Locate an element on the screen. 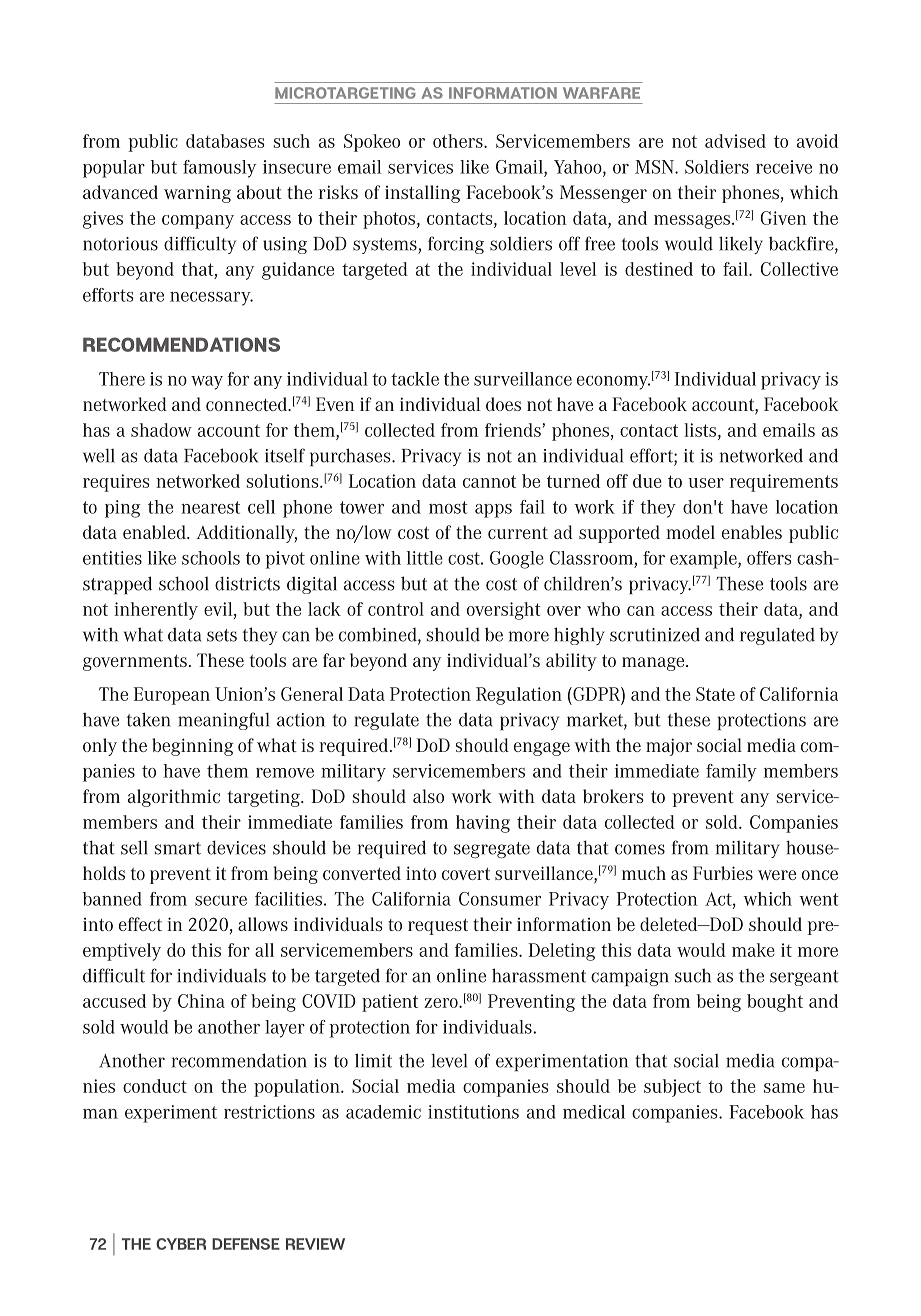 The height and width of the screenshot is (1316, 921). institutions is located at coordinates (473, 1112).
